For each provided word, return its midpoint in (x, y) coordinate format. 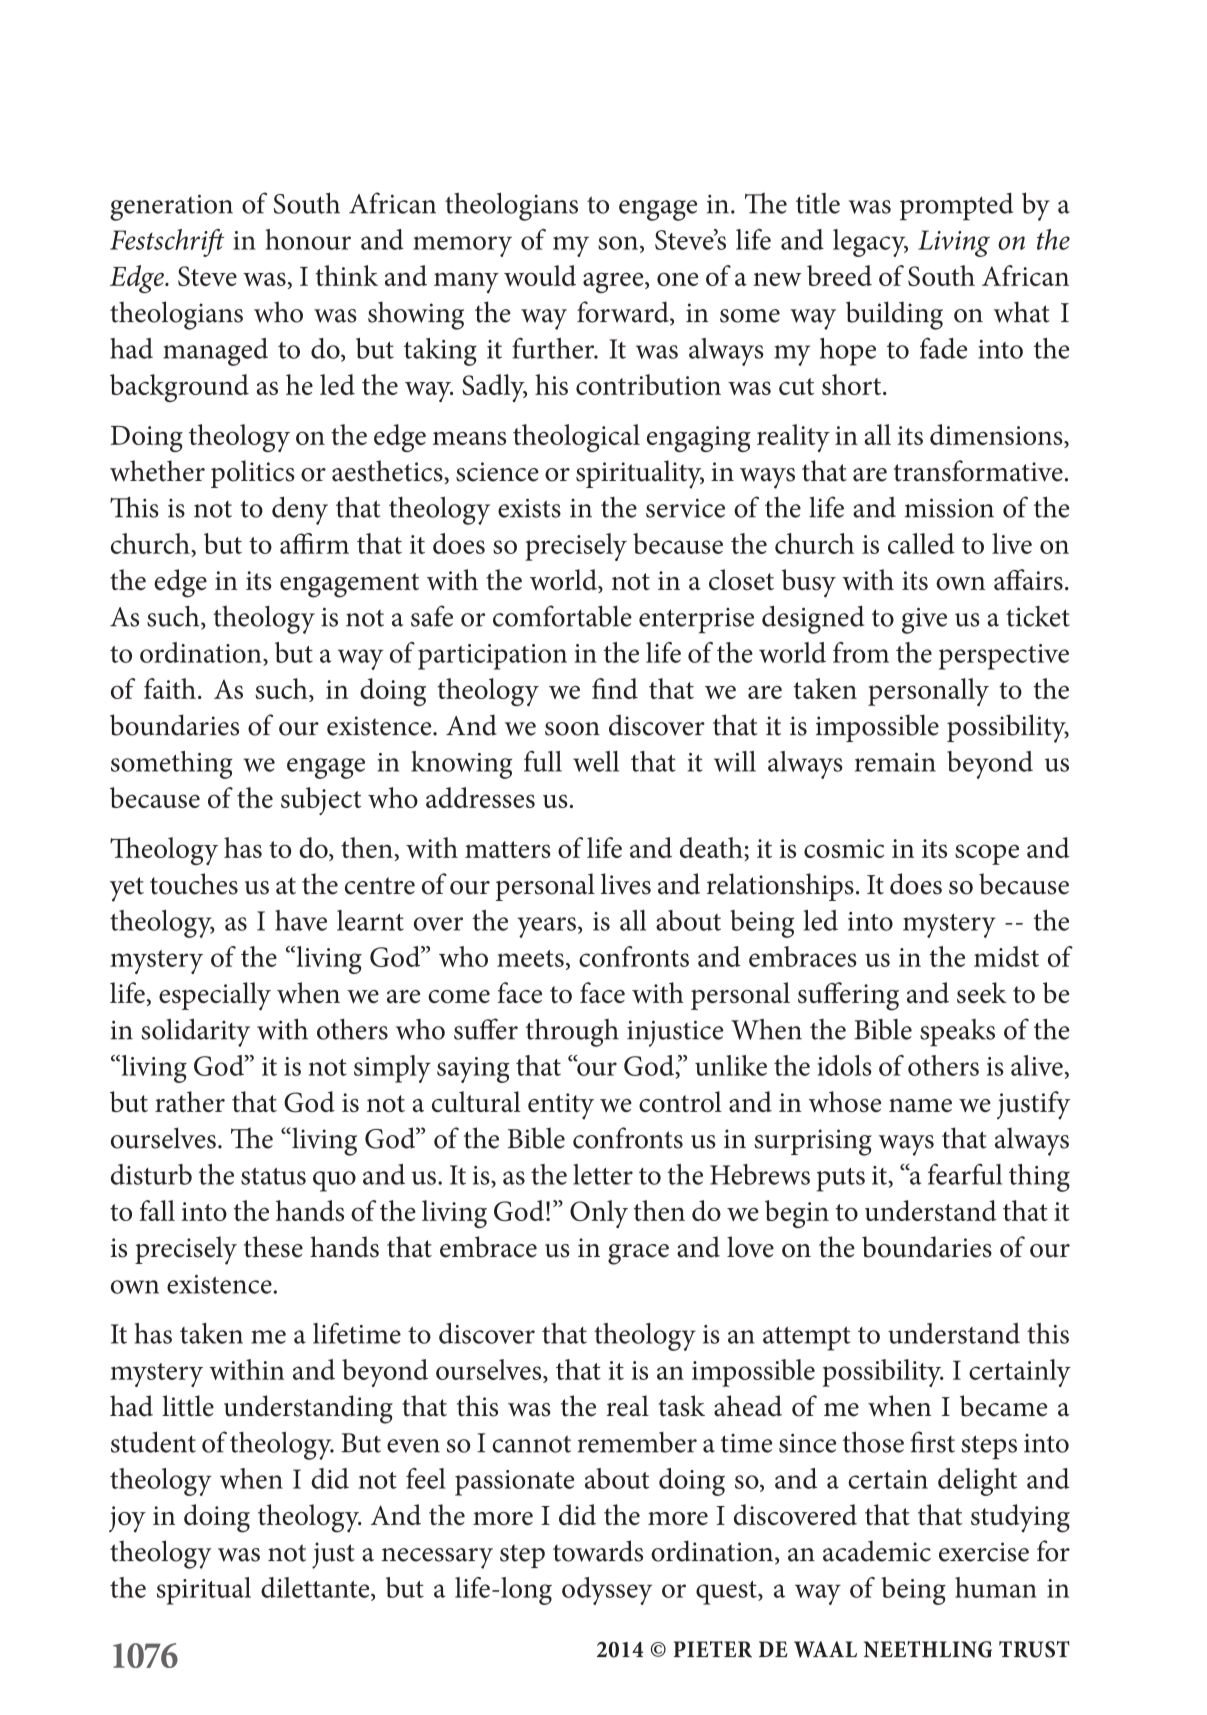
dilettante (316, 1587)
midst (1006, 956)
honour (308, 239)
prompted (956, 206)
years (546, 927)
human (996, 1587)
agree (614, 282)
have (301, 920)
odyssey (607, 1591)
